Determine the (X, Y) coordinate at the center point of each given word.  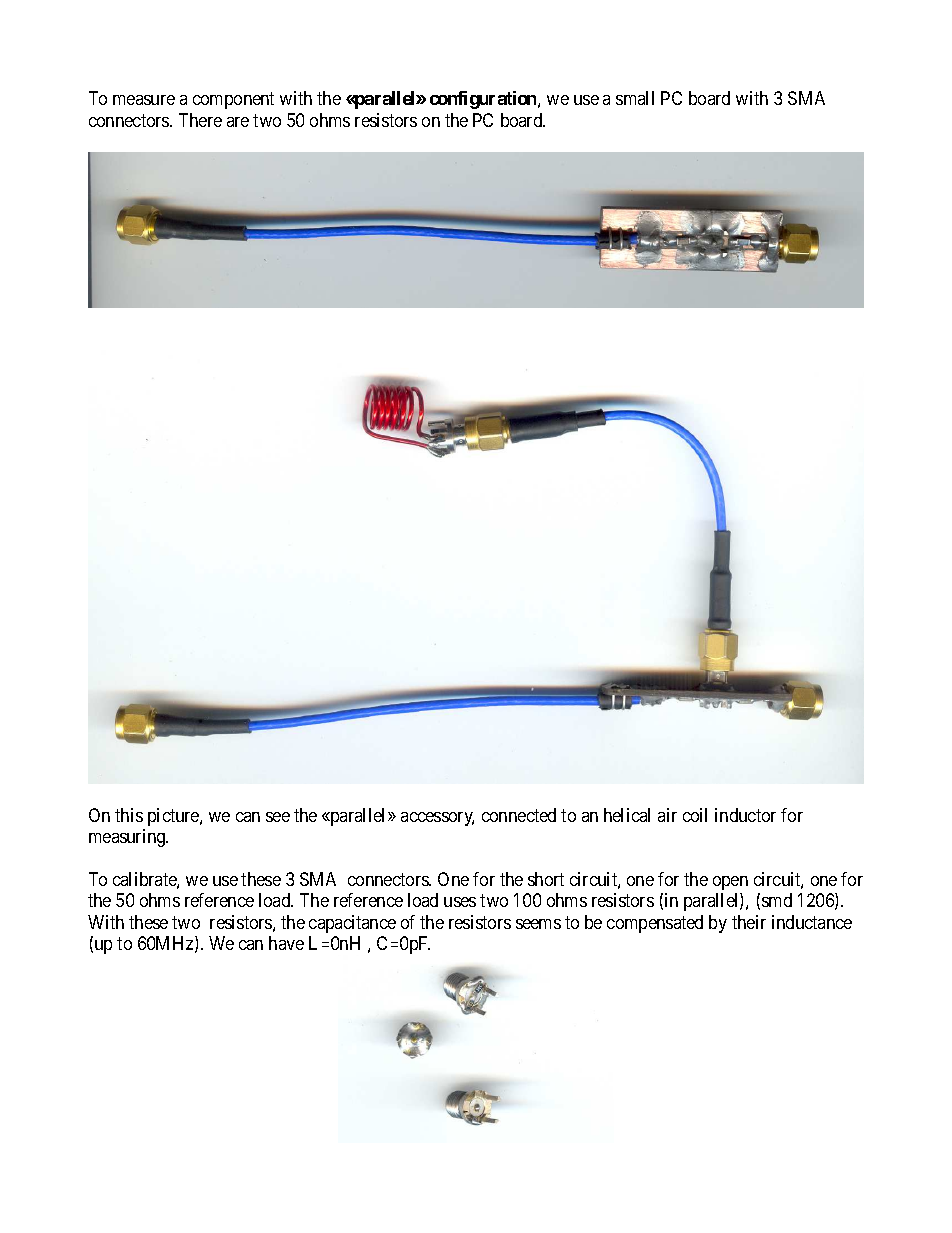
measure (144, 100)
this (129, 815)
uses (460, 902)
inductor (745, 815)
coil (695, 815)
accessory (437, 819)
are (238, 122)
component (233, 100)
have (286, 943)
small (635, 98)
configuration (484, 100)
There (200, 120)
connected (519, 815)
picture (174, 817)
